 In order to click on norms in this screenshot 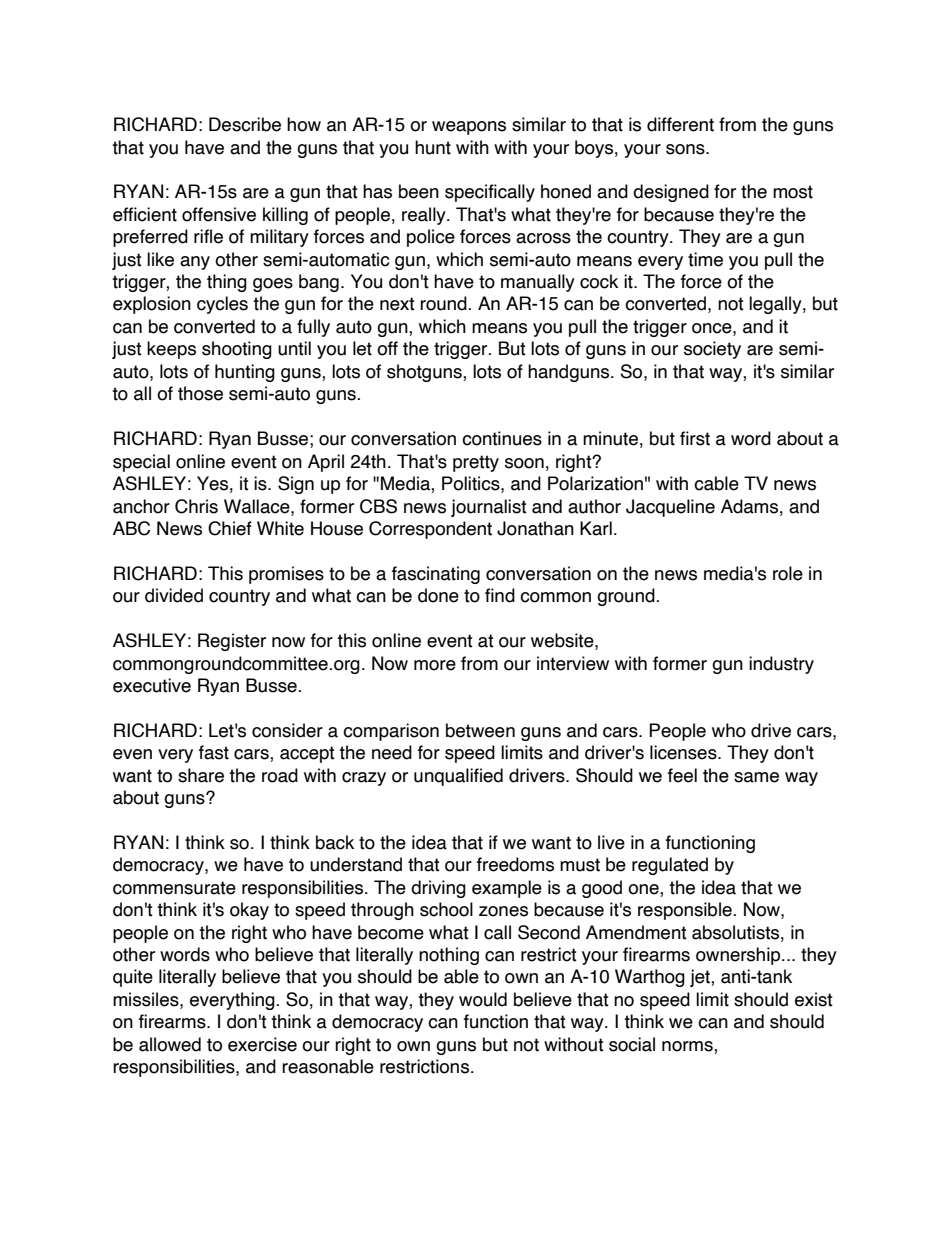, I will do `click(688, 1046)`.
